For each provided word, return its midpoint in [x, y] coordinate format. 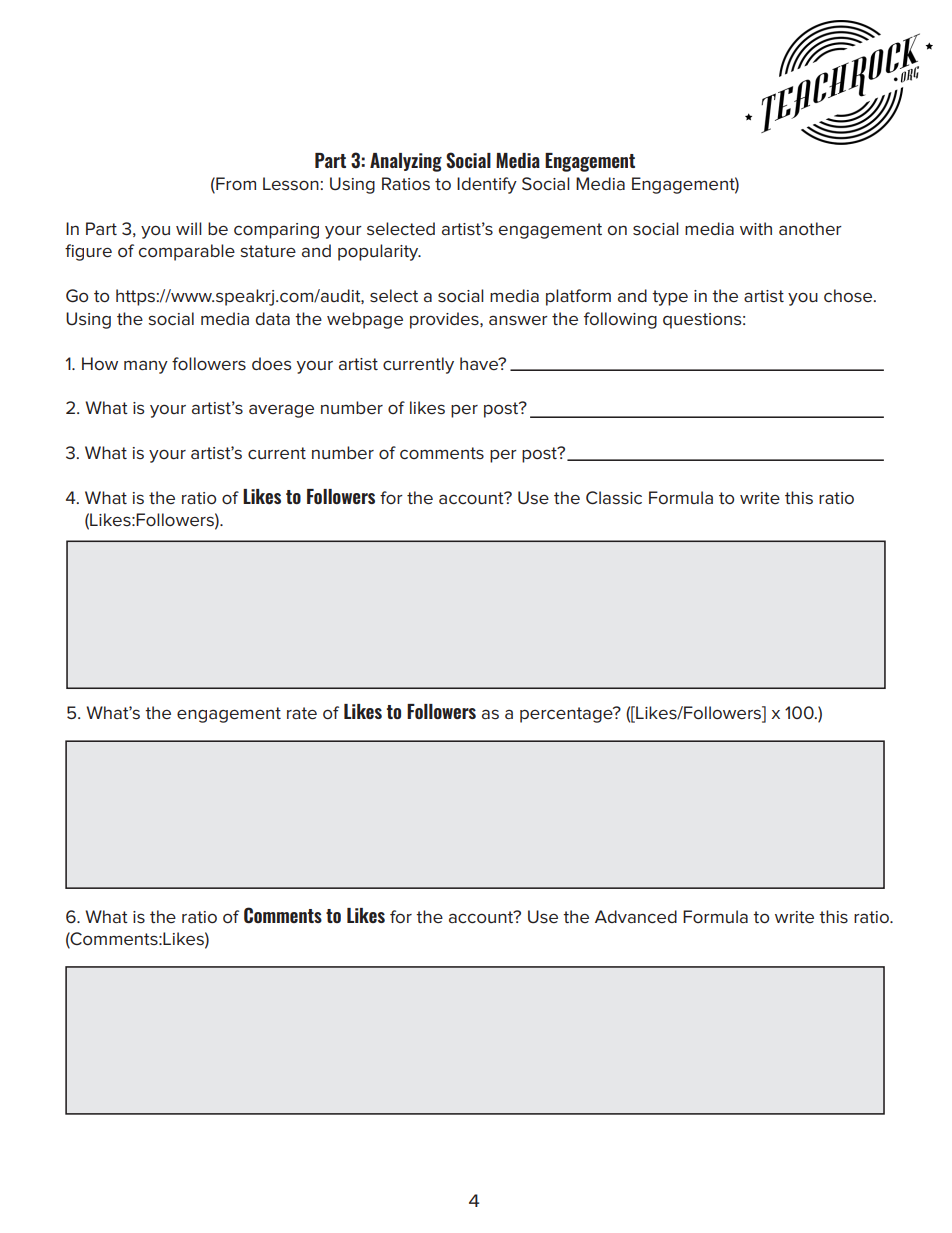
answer [518, 320]
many [146, 367]
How [100, 363]
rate [302, 713]
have [480, 363]
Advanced [636, 916]
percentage [567, 715]
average [281, 411]
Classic [614, 498]
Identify [487, 185]
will [189, 228]
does [271, 364]
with [756, 228]
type [670, 298]
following [620, 320]
